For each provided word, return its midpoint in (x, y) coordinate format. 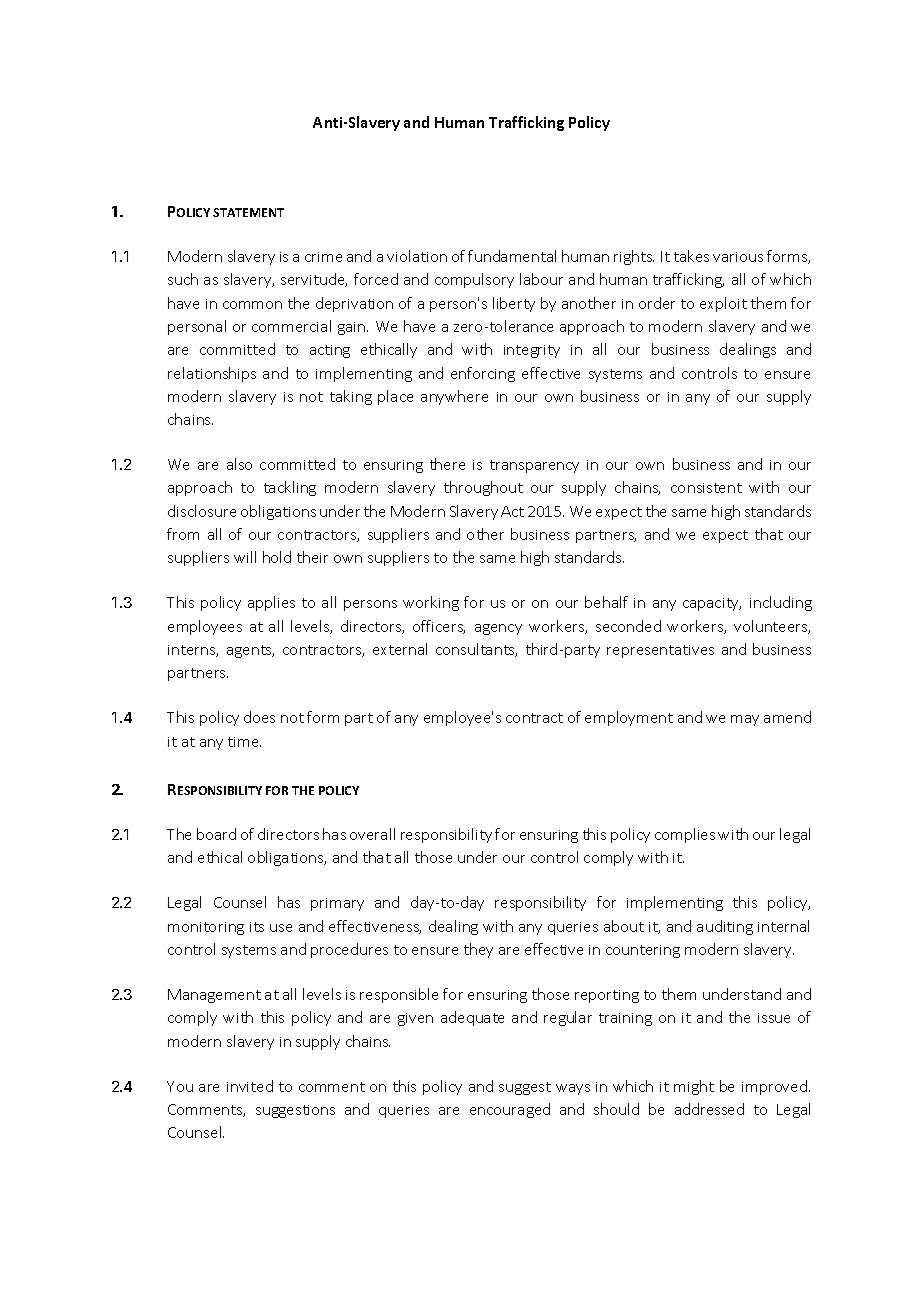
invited (250, 1086)
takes (691, 256)
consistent (706, 488)
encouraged (510, 1110)
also (239, 464)
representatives (660, 651)
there (447, 464)
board (216, 834)
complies (685, 835)
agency (498, 629)
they (478, 950)
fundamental (512, 256)
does (259, 717)
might (694, 1087)
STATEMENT (248, 212)
